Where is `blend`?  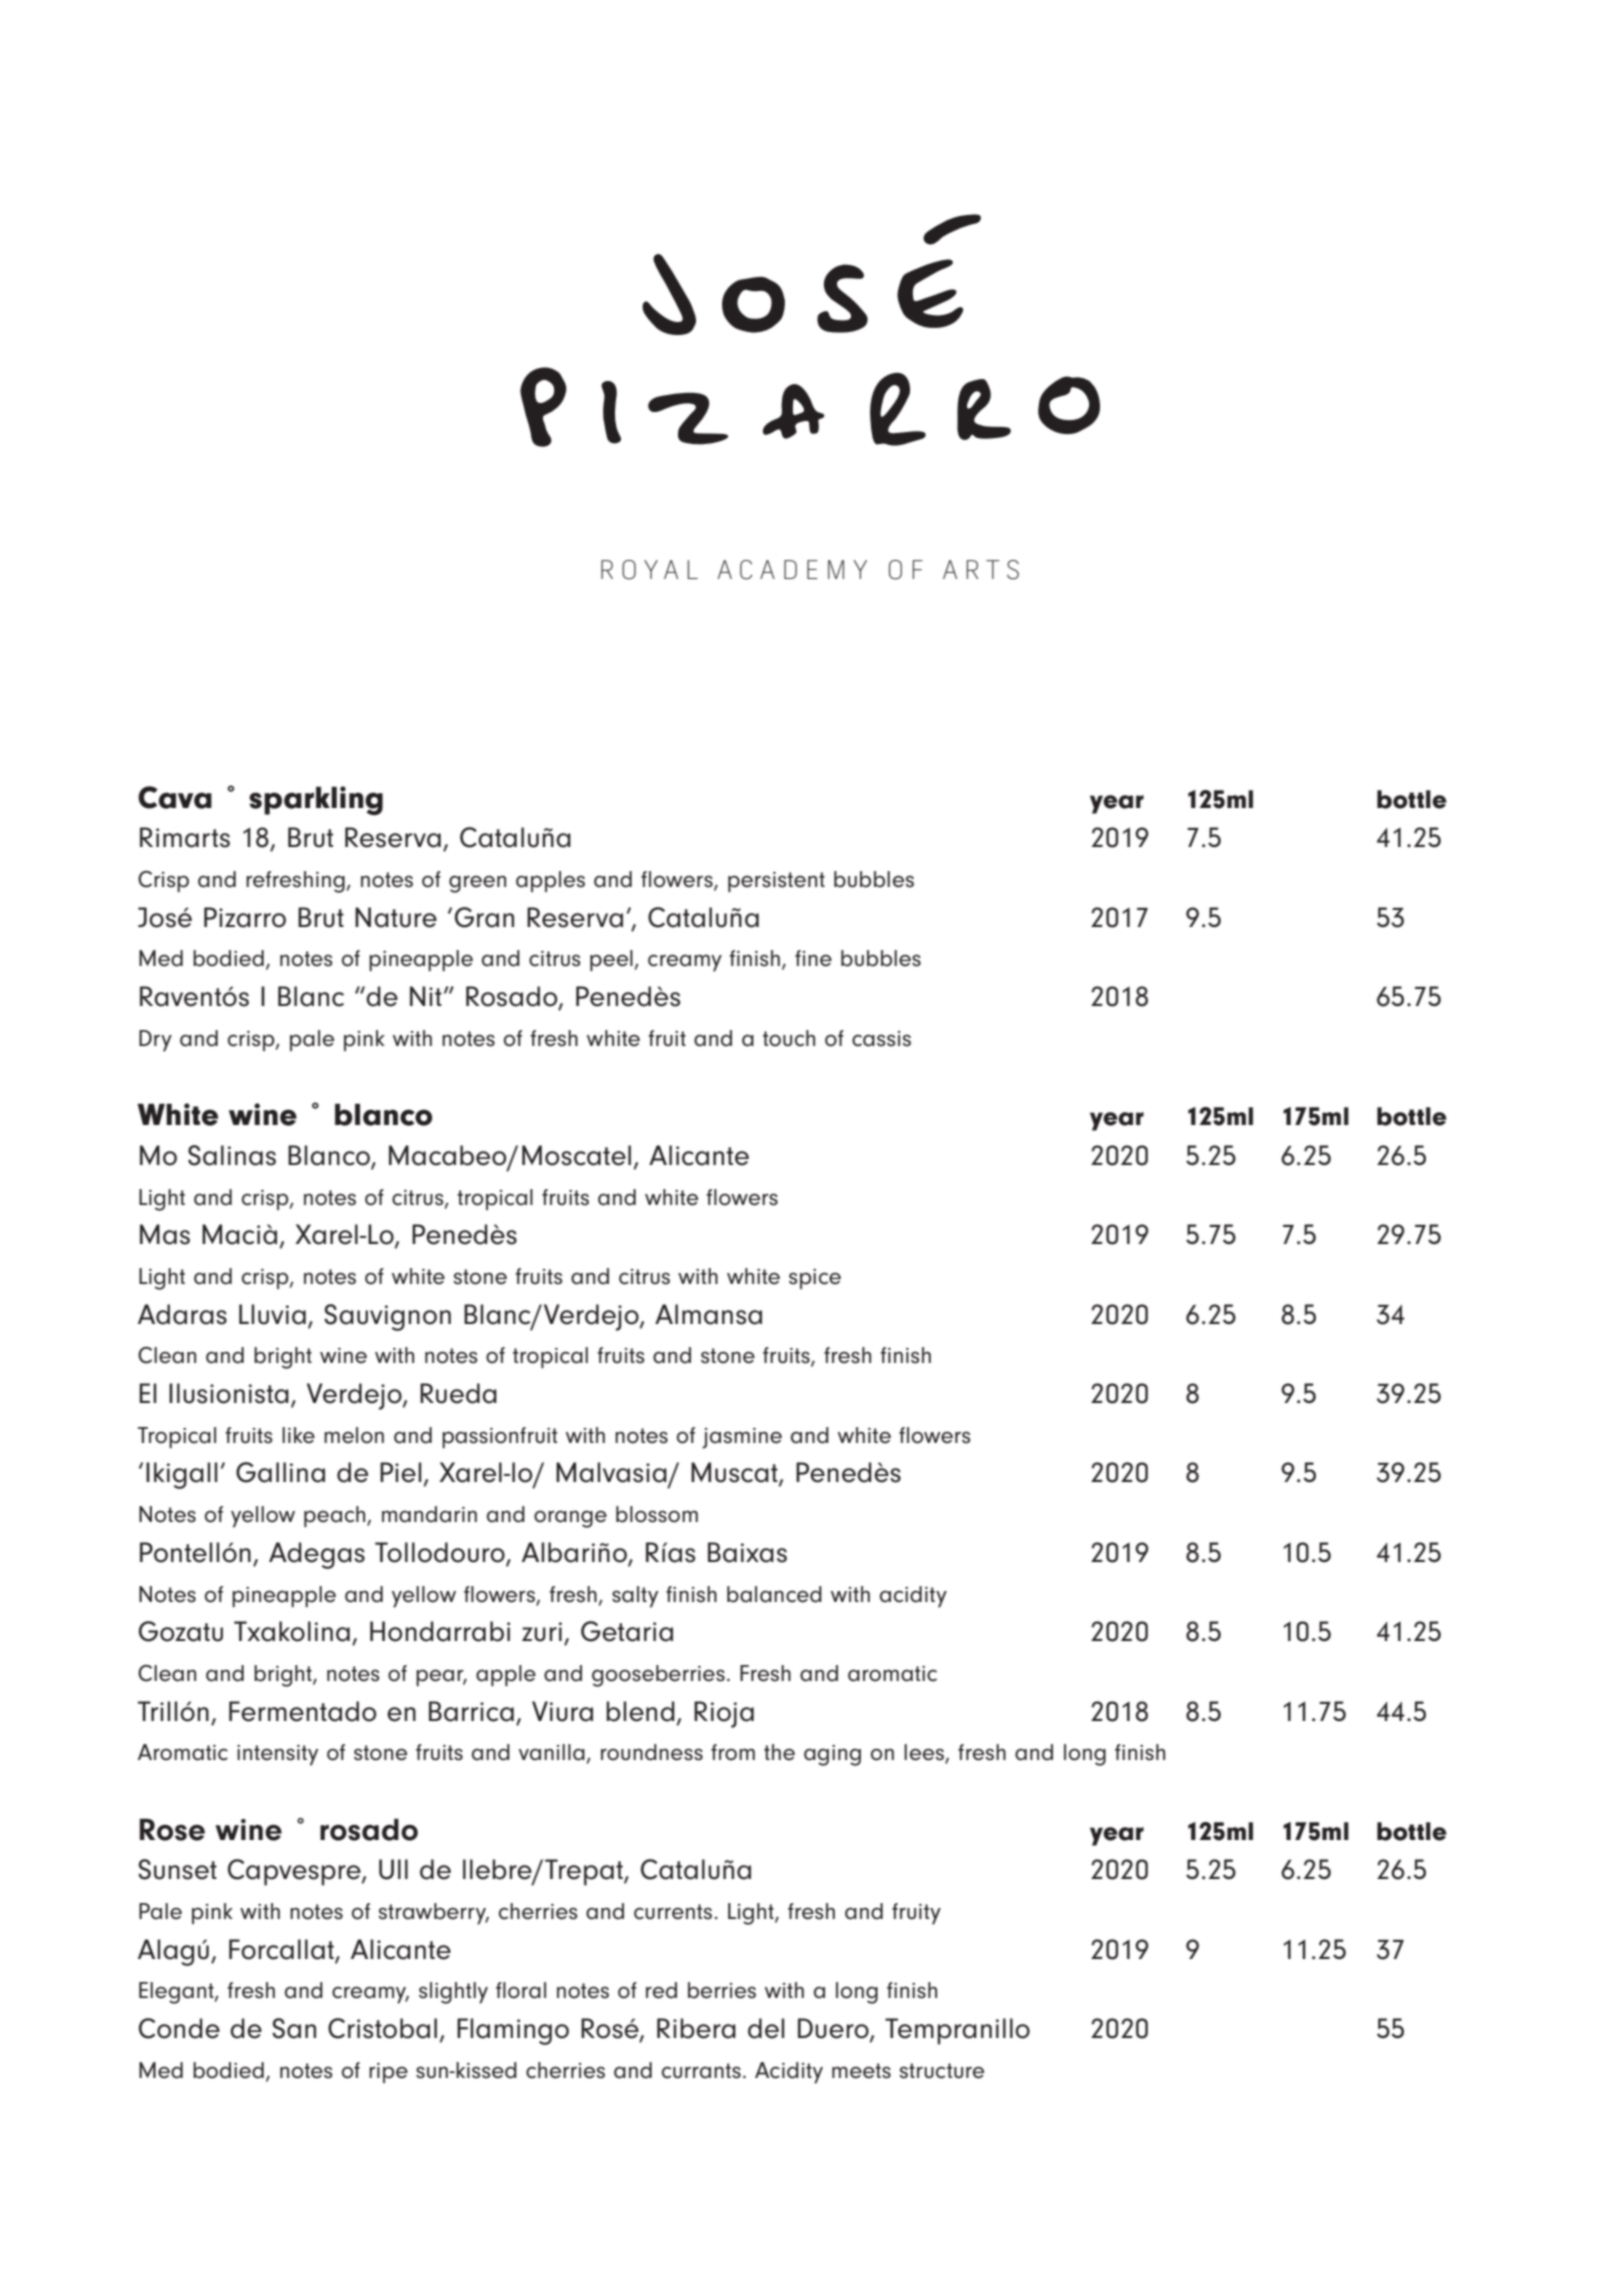 blend is located at coordinates (640, 1711).
